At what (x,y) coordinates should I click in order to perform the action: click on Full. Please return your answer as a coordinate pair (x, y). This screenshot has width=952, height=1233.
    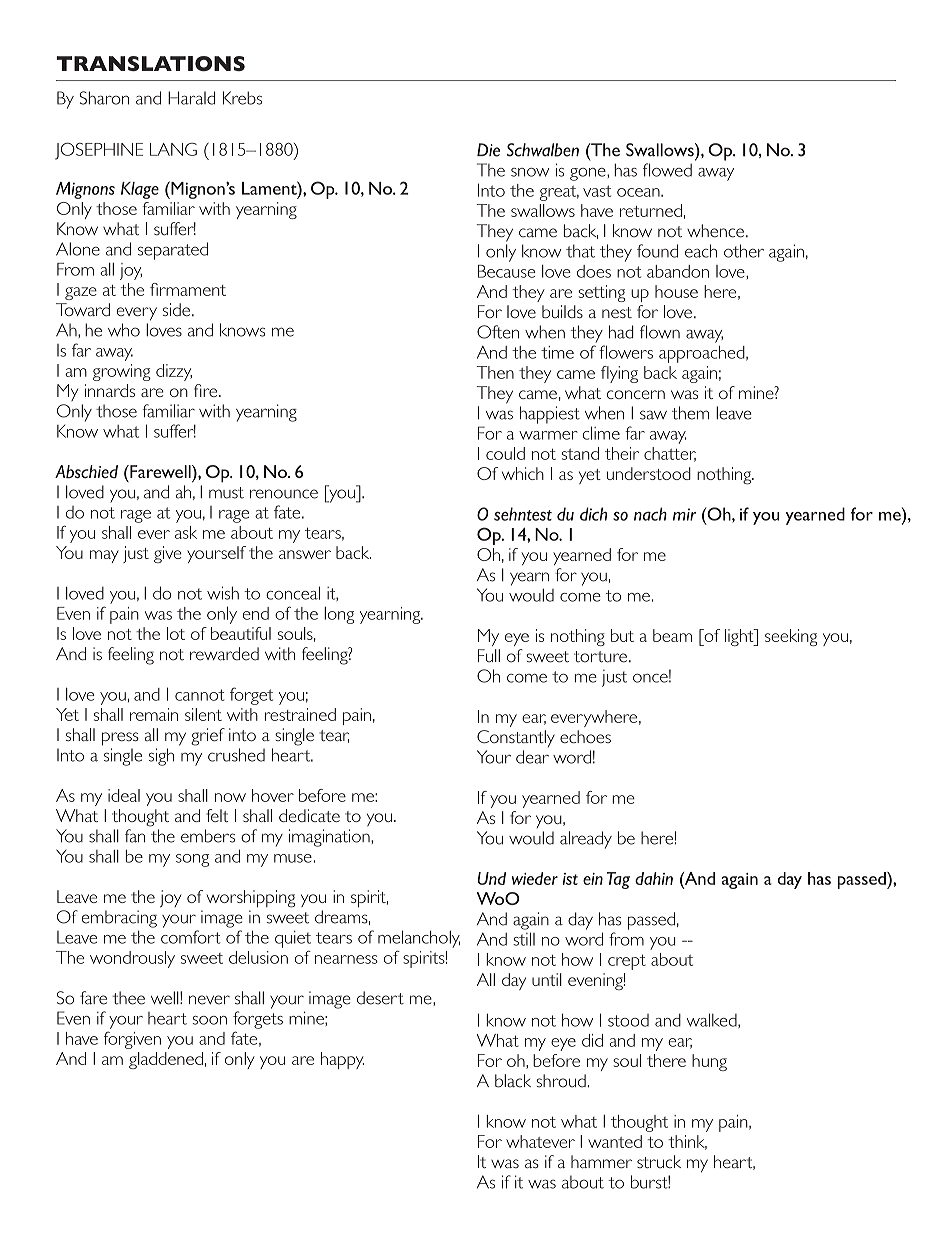
    Looking at the image, I should click on (489, 656).
